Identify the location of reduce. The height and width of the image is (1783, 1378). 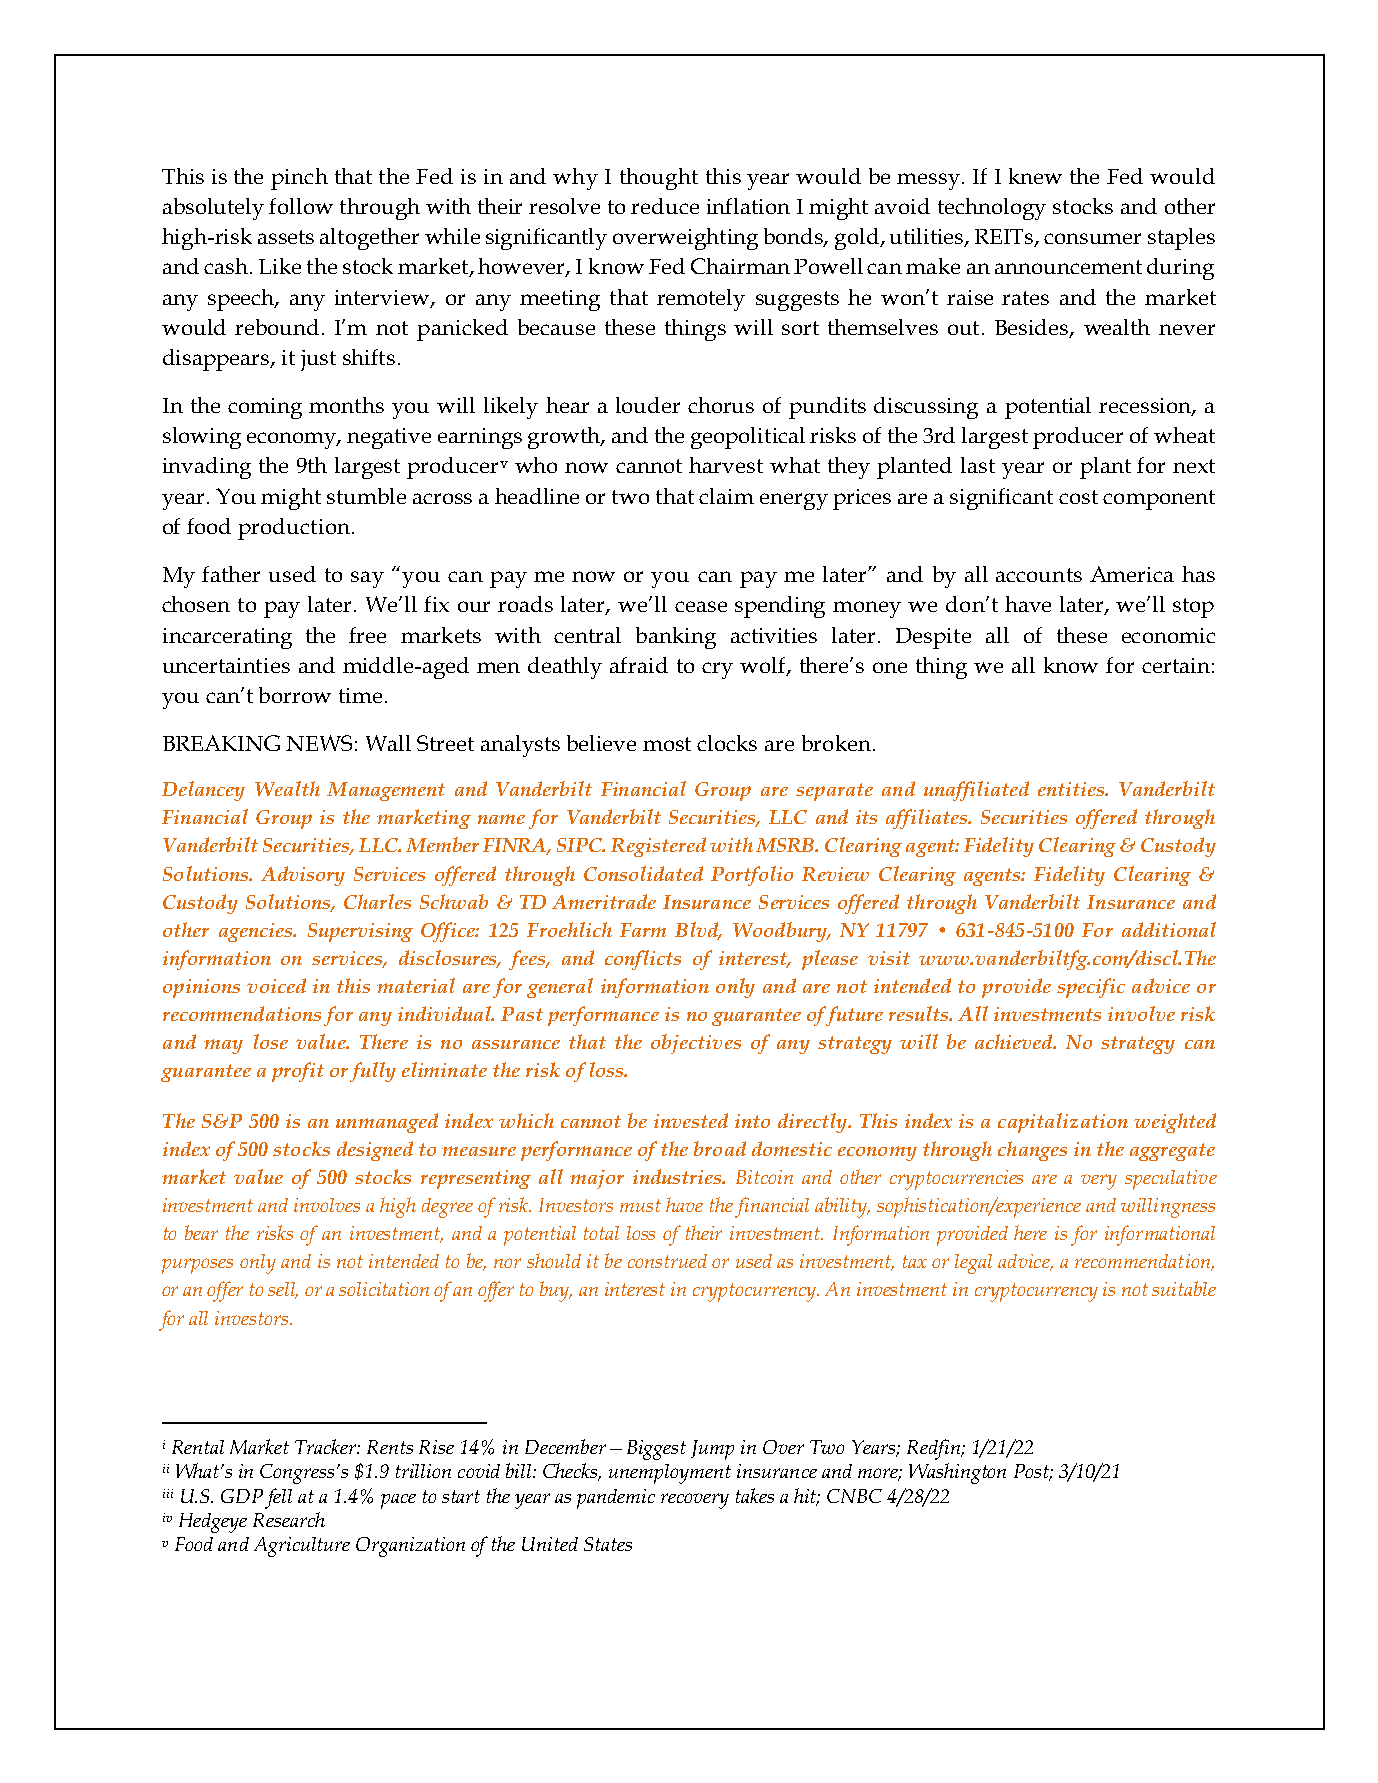
(665, 206).
